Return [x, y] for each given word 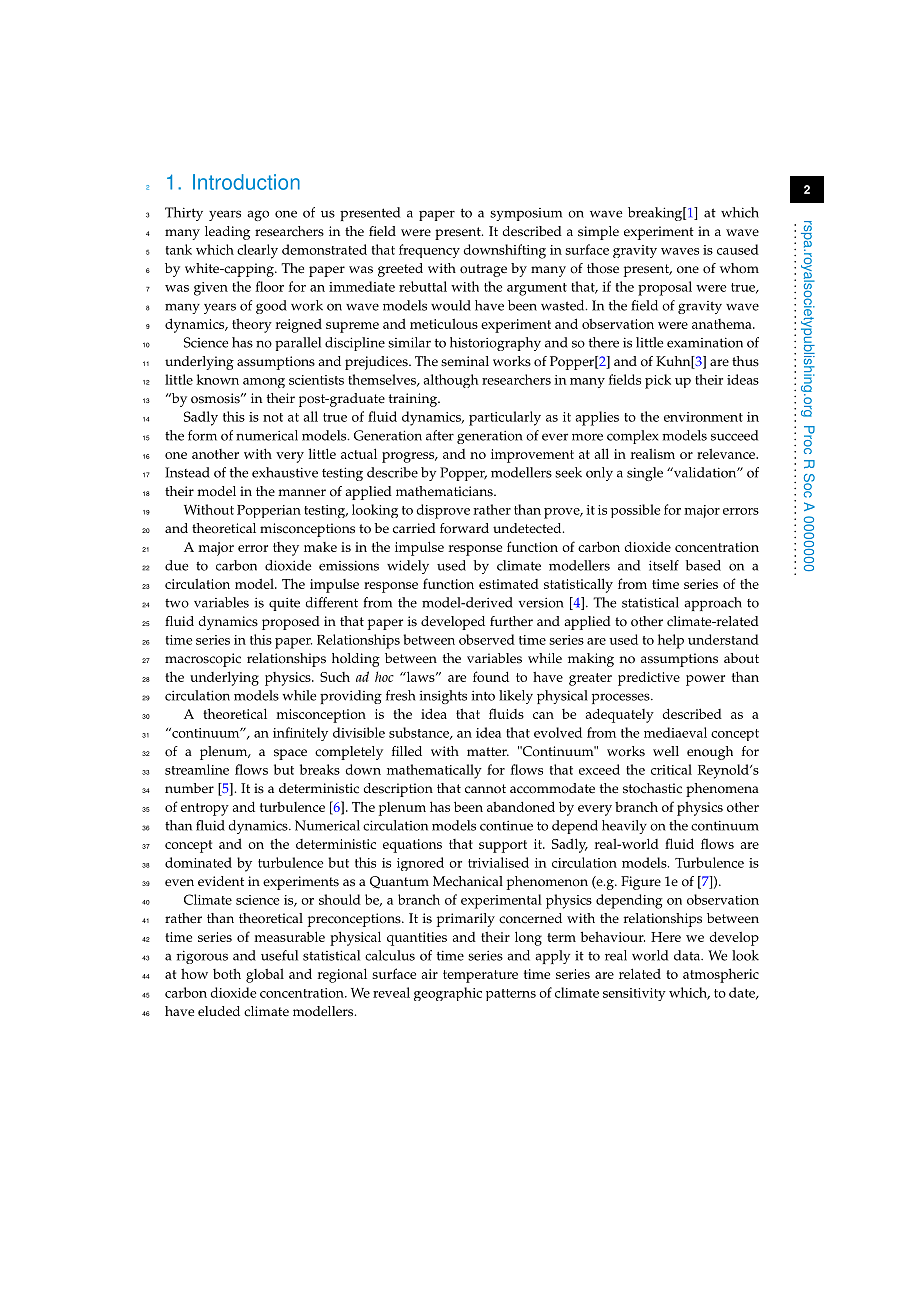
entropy [205, 809]
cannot [485, 789]
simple [598, 233]
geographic [448, 994]
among [264, 383]
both [227, 974]
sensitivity [634, 994]
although [451, 381]
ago [258, 215]
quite [284, 604]
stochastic [652, 788]
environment [703, 417]
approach [713, 604]
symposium [526, 214]
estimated [509, 584]
